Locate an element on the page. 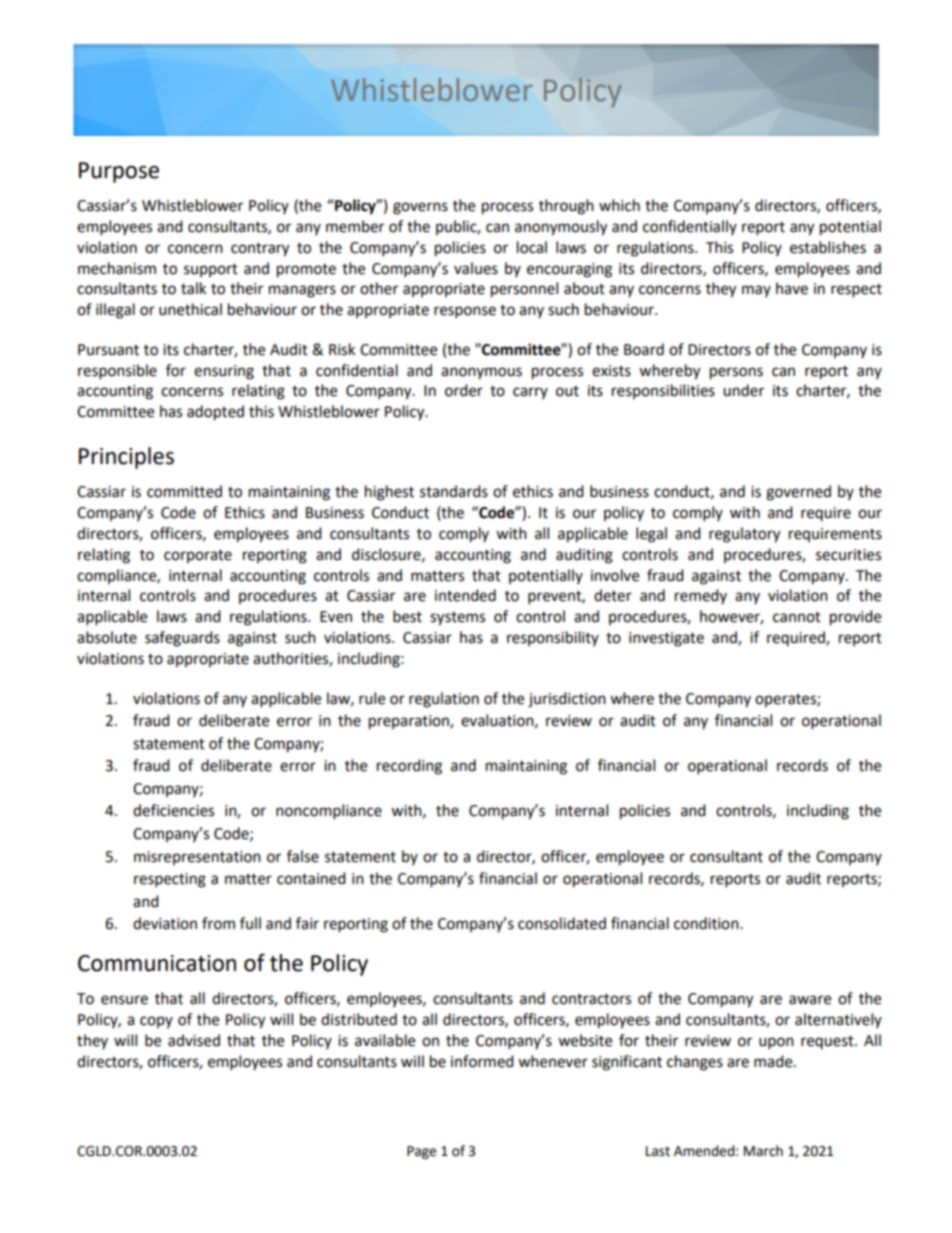 The width and height of the page is (952, 1233). establishes is located at coordinates (828, 247).
